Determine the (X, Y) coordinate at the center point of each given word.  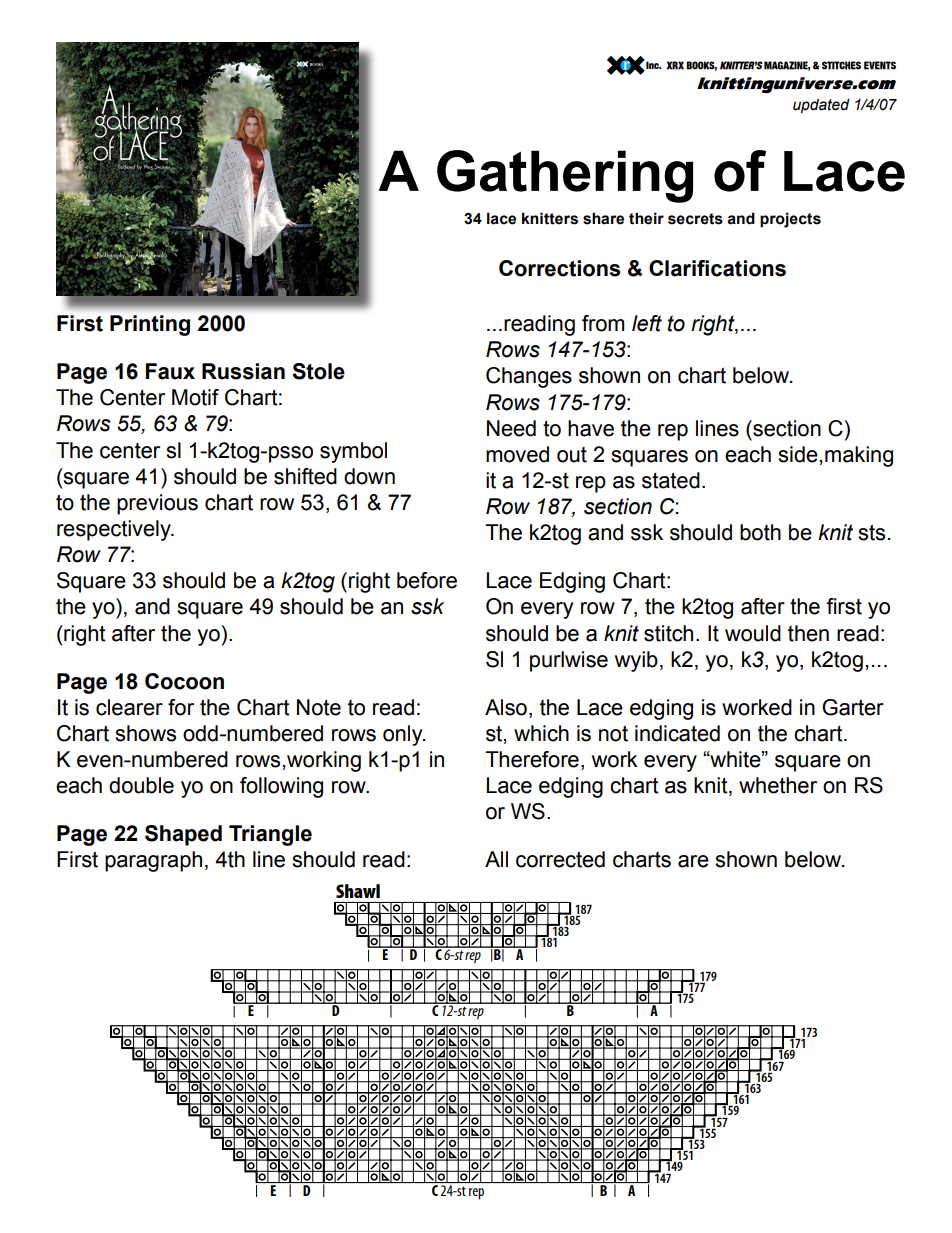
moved (517, 454)
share (603, 218)
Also (506, 707)
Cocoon (184, 681)
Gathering (565, 176)
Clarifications (717, 268)
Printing (150, 325)
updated (821, 105)
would (753, 633)
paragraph (153, 861)
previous (157, 504)
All (496, 859)
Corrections (559, 268)
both (760, 532)
